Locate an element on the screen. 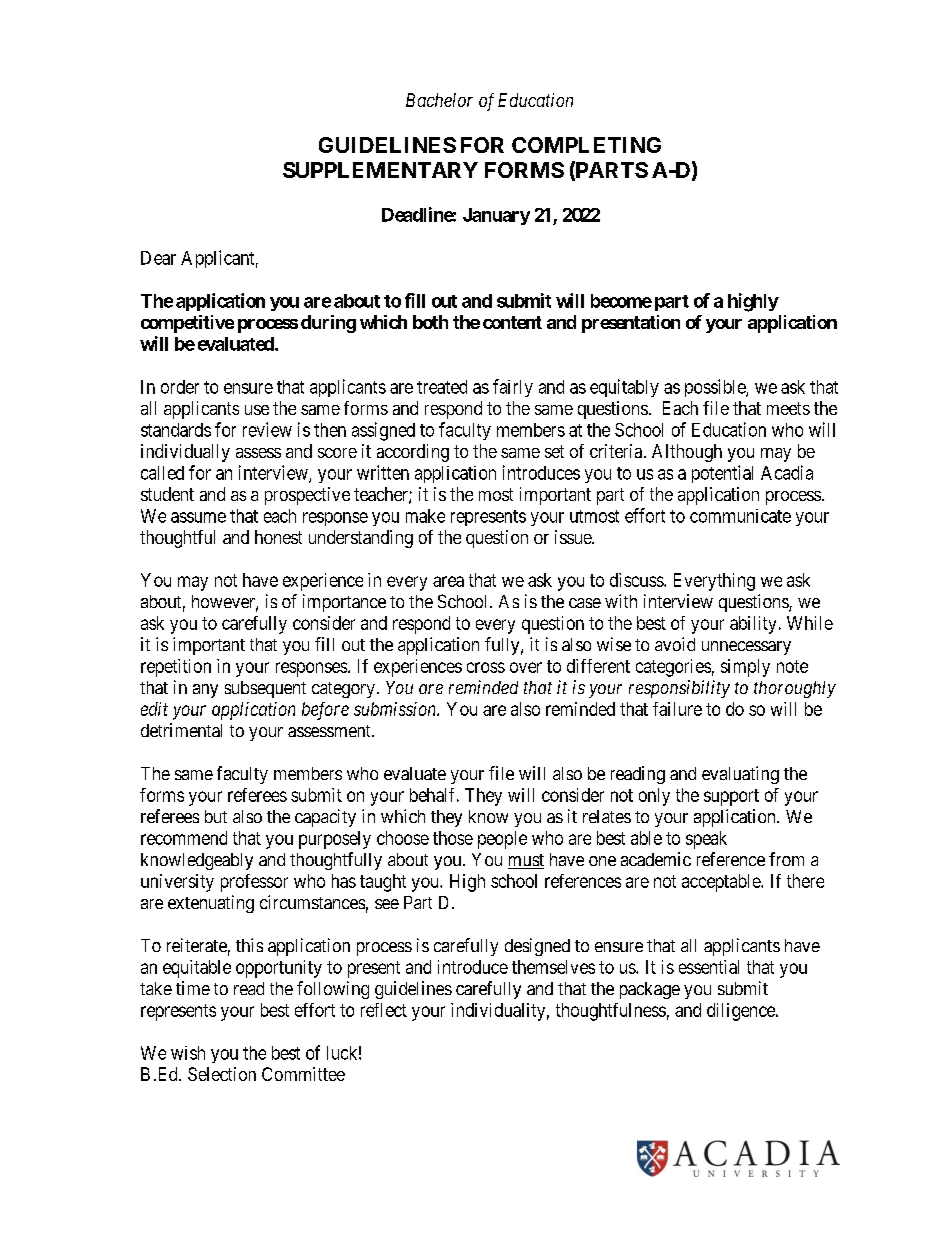  Selection is located at coordinates (222, 1074).
